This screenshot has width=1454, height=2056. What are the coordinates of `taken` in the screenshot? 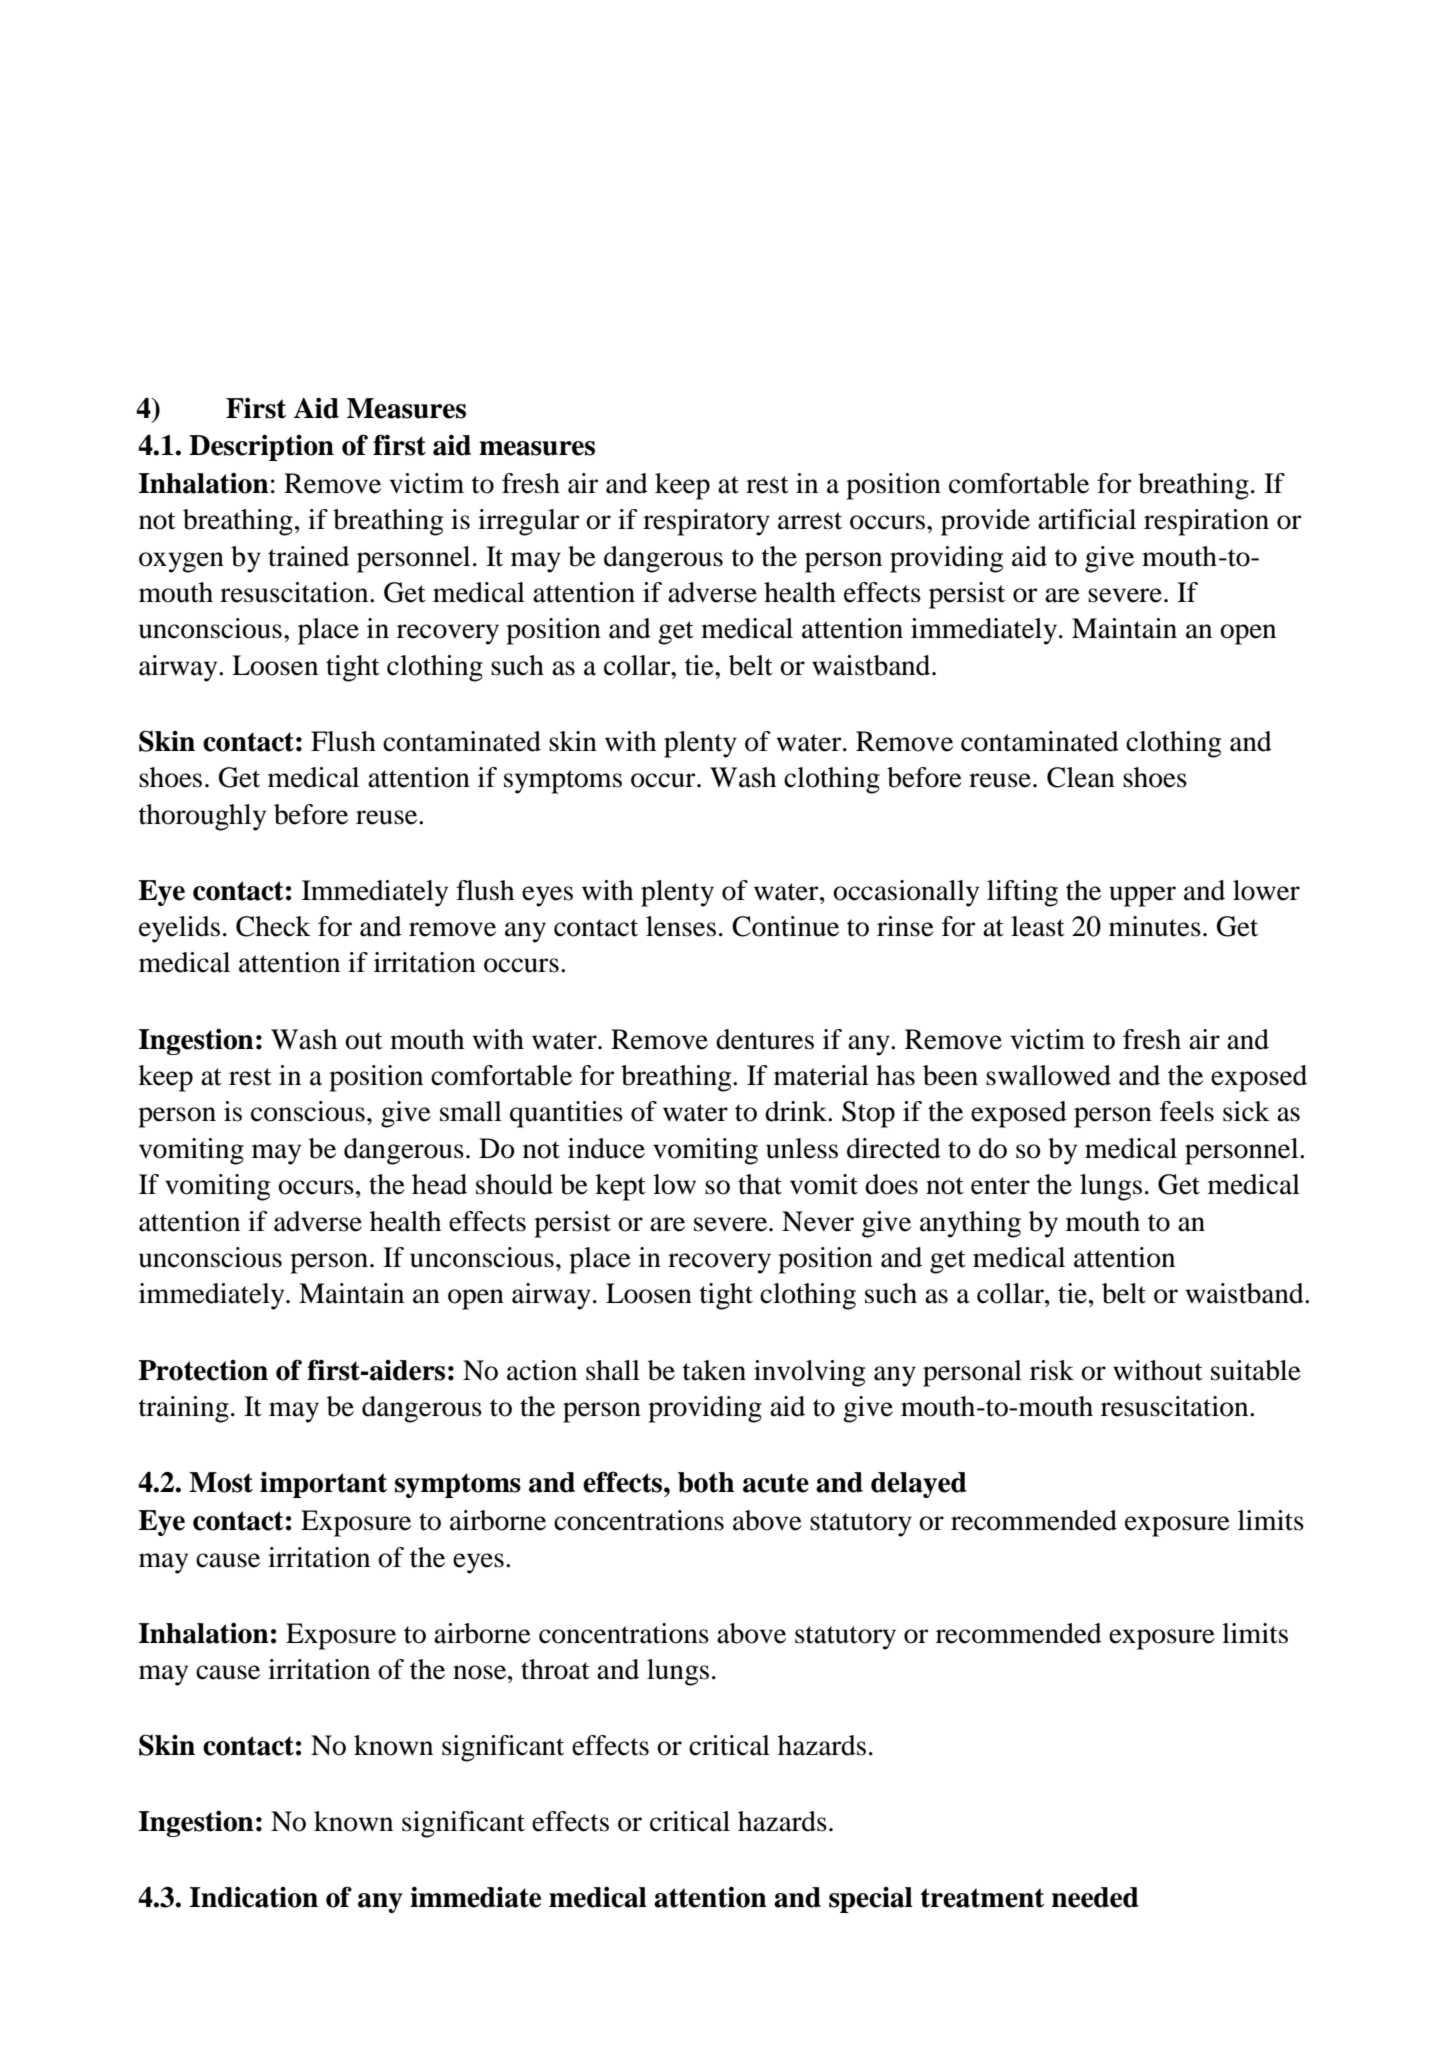 It's located at (714, 1370).
